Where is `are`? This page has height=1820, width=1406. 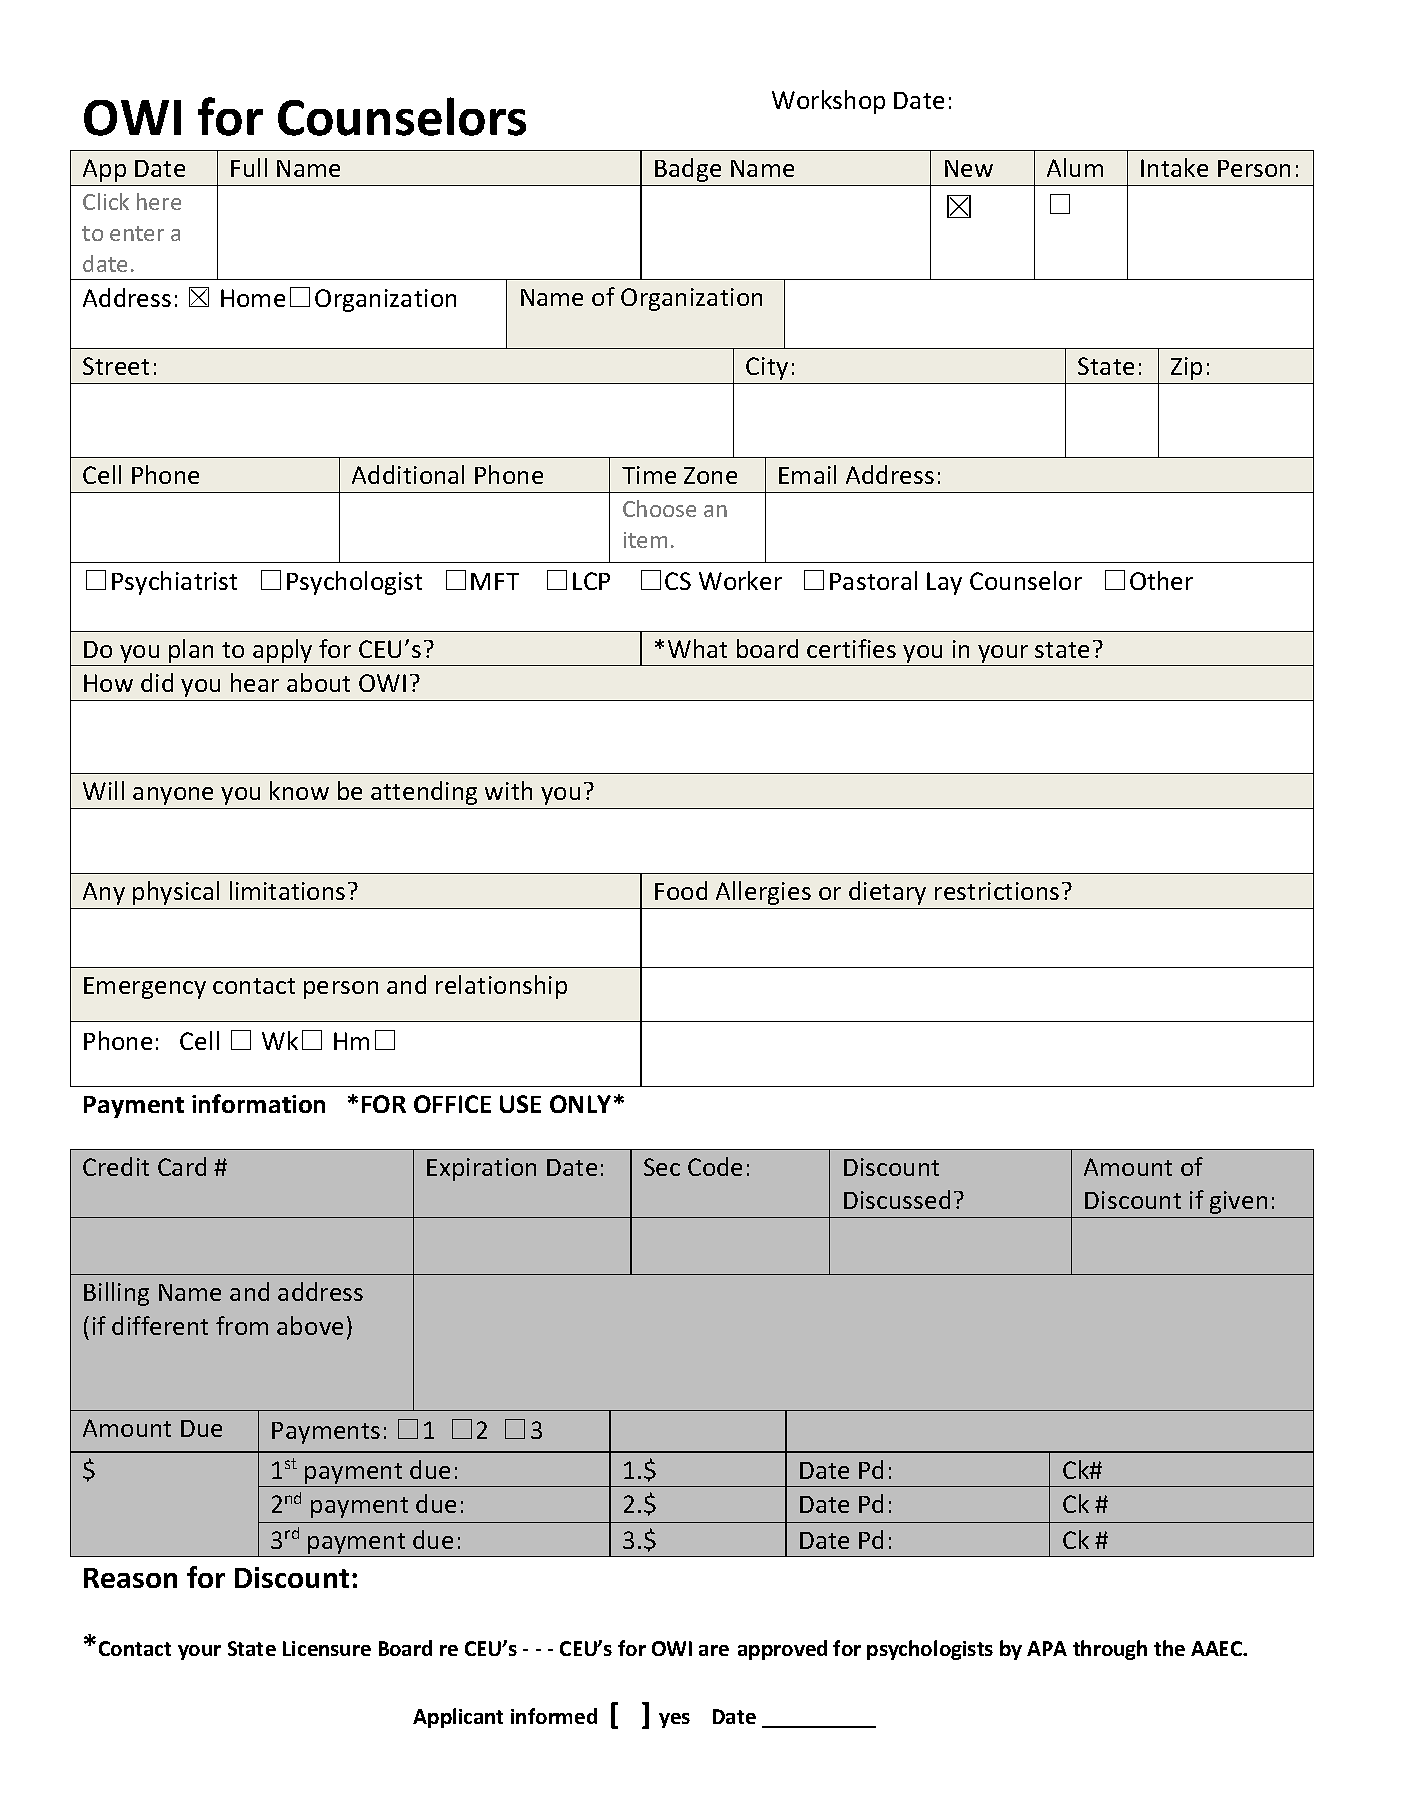
are is located at coordinates (714, 1650).
